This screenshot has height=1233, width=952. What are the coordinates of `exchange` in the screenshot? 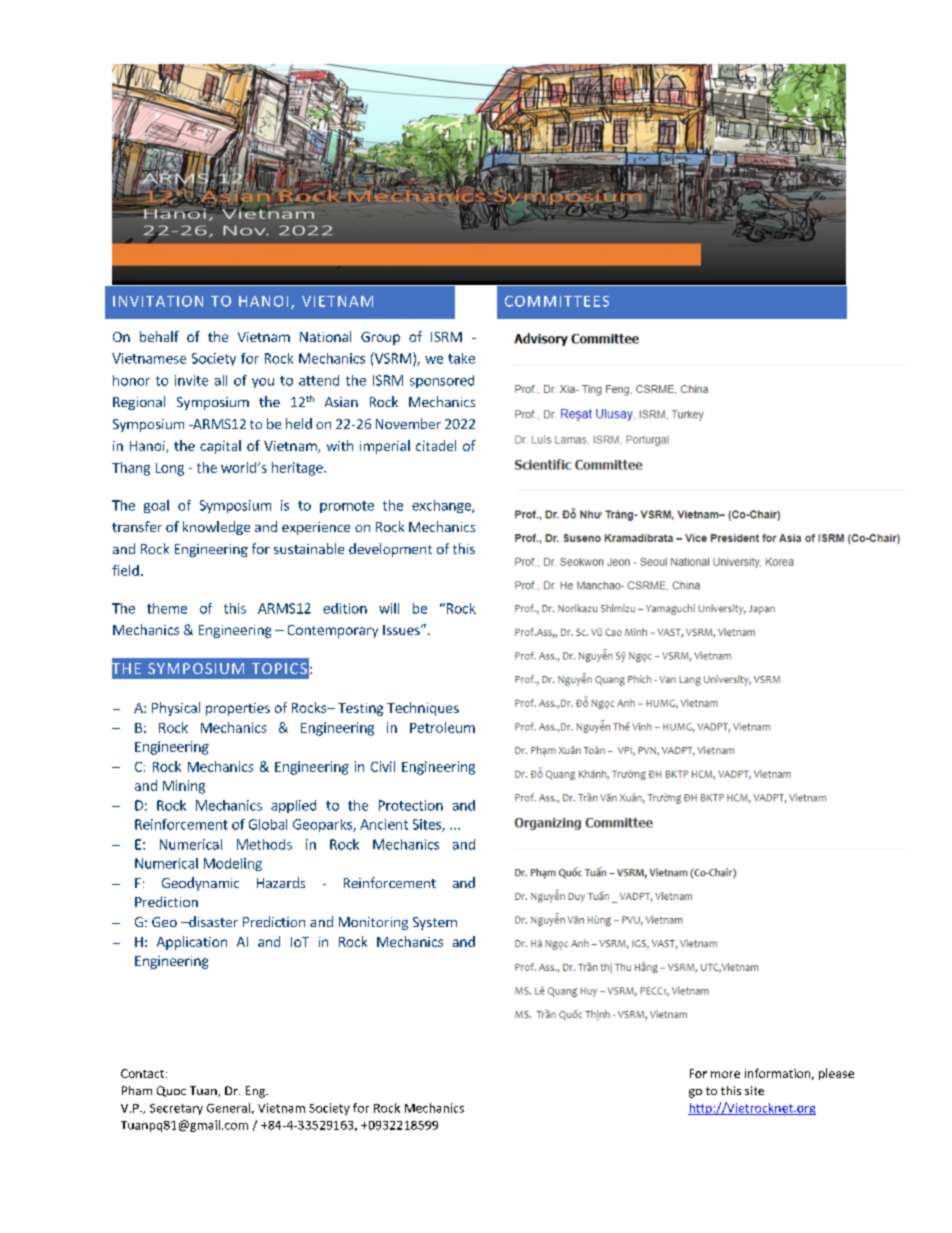 It's located at (442, 506).
